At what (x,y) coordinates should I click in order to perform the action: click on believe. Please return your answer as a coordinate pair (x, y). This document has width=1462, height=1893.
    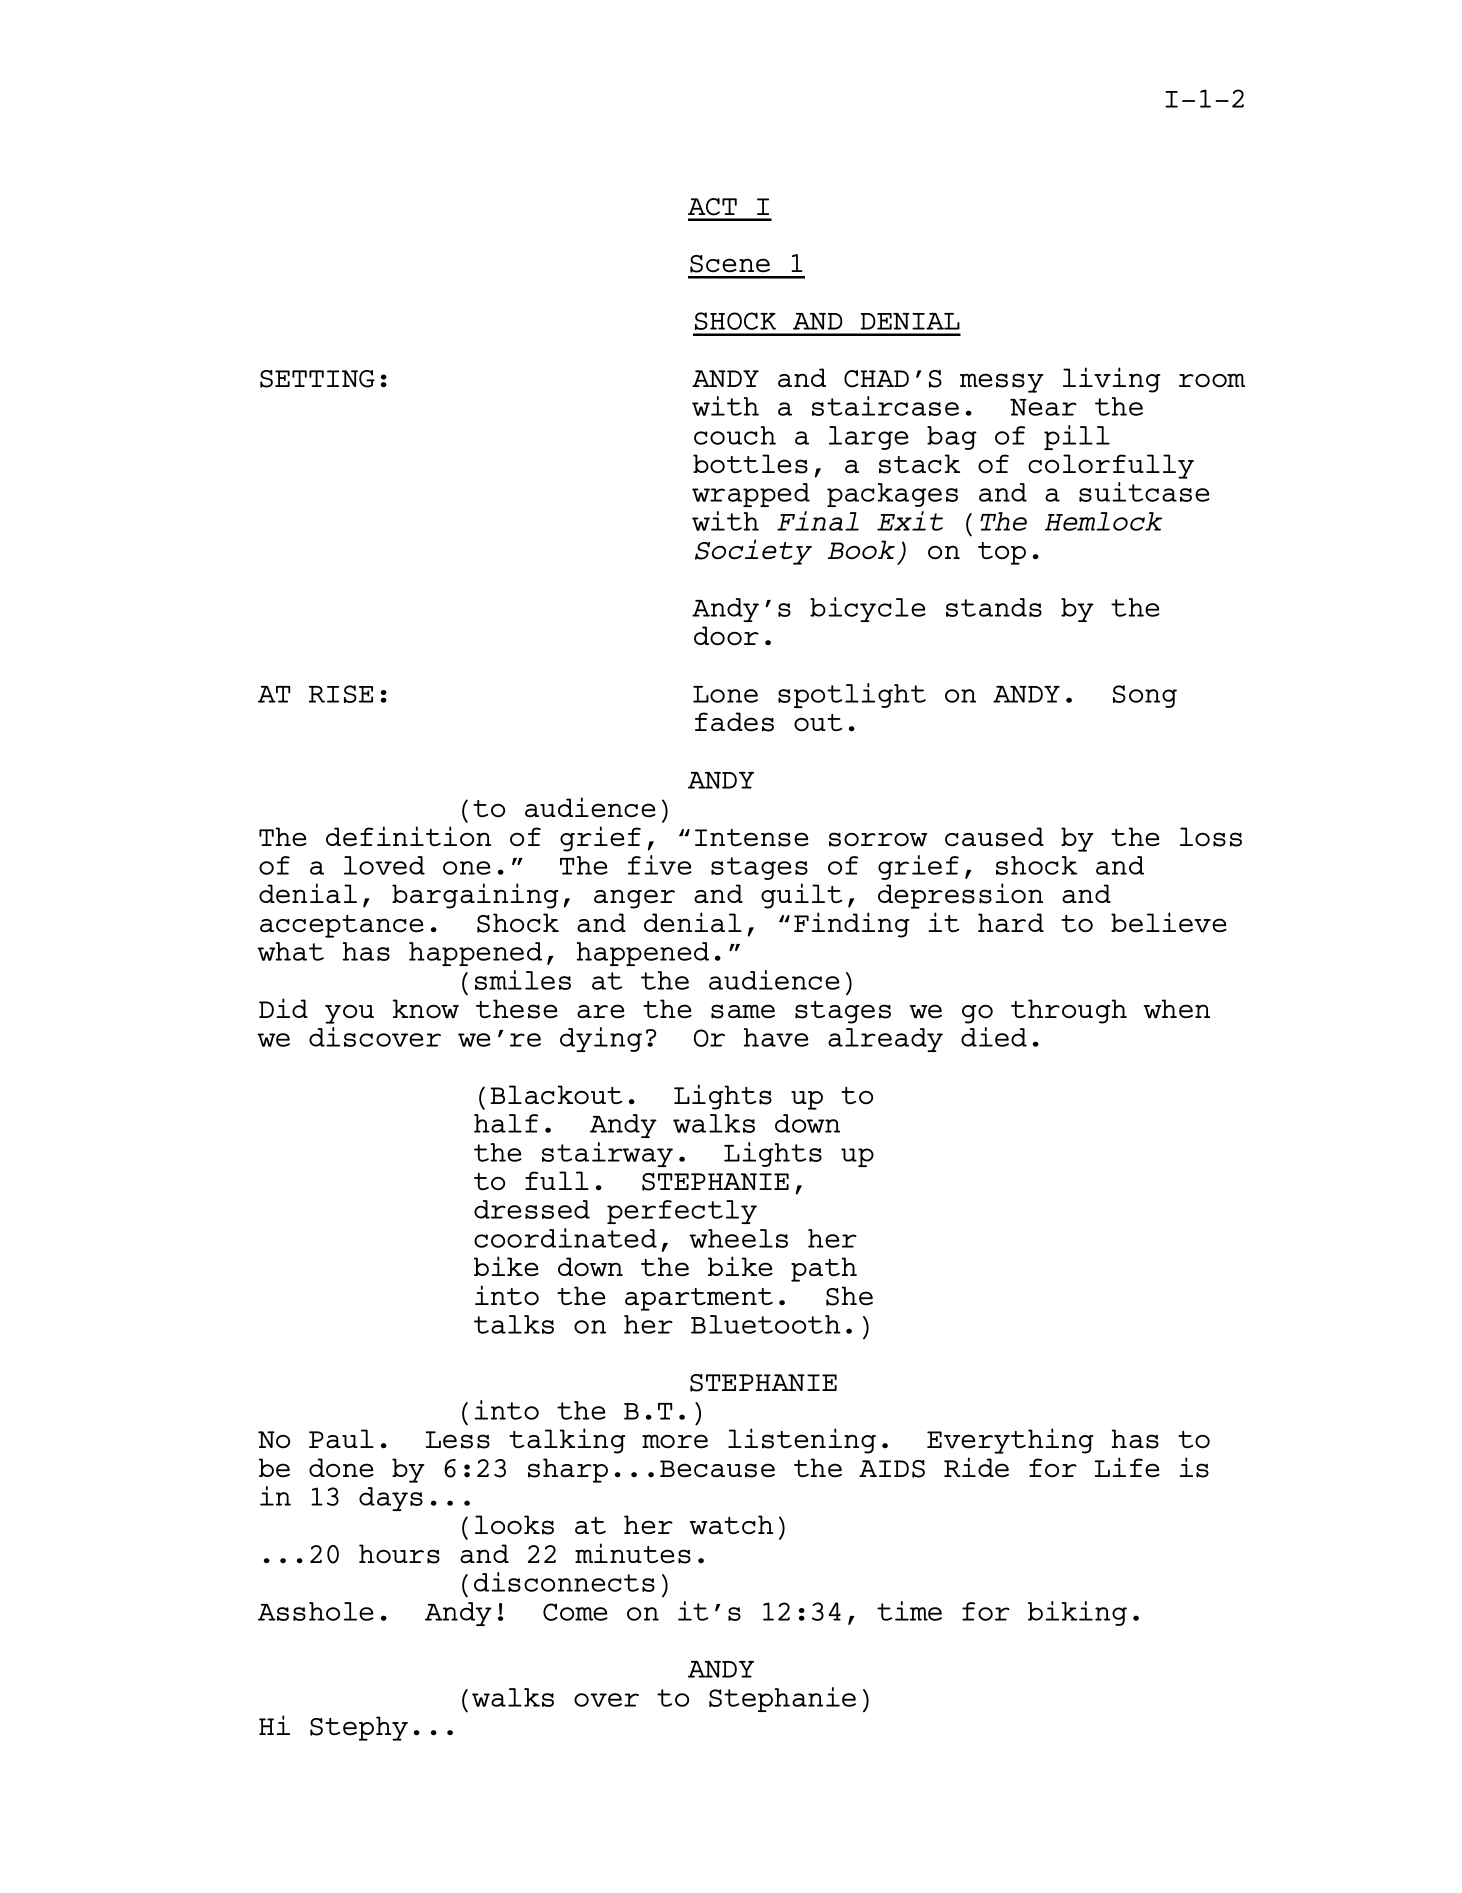
    Looking at the image, I should click on (1169, 922).
